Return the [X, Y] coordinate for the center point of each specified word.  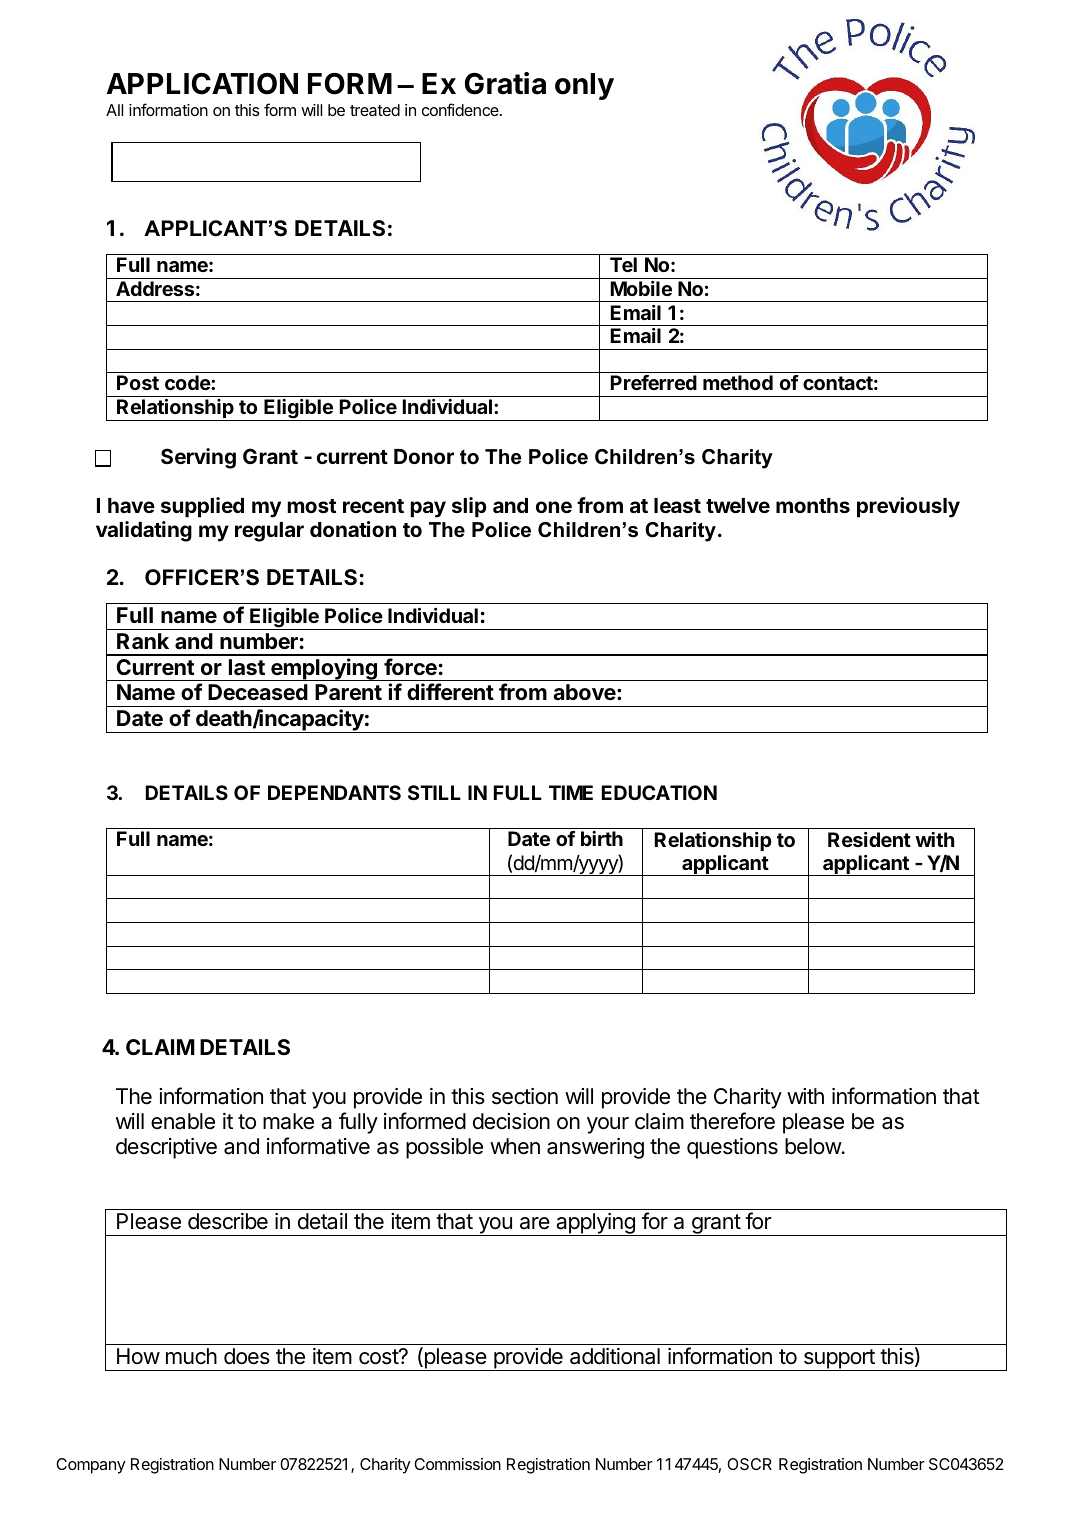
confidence [461, 109]
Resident [869, 839]
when [515, 1146]
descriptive [166, 1148]
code [188, 382]
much [191, 1356]
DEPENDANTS [334, 792]
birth [602, 838]
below [814, 1146]
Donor [424, 456]
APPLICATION [202, 84]
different [450, 692]
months [813, 505]
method [738, 382]
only [584, 86]
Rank [143, 641]
